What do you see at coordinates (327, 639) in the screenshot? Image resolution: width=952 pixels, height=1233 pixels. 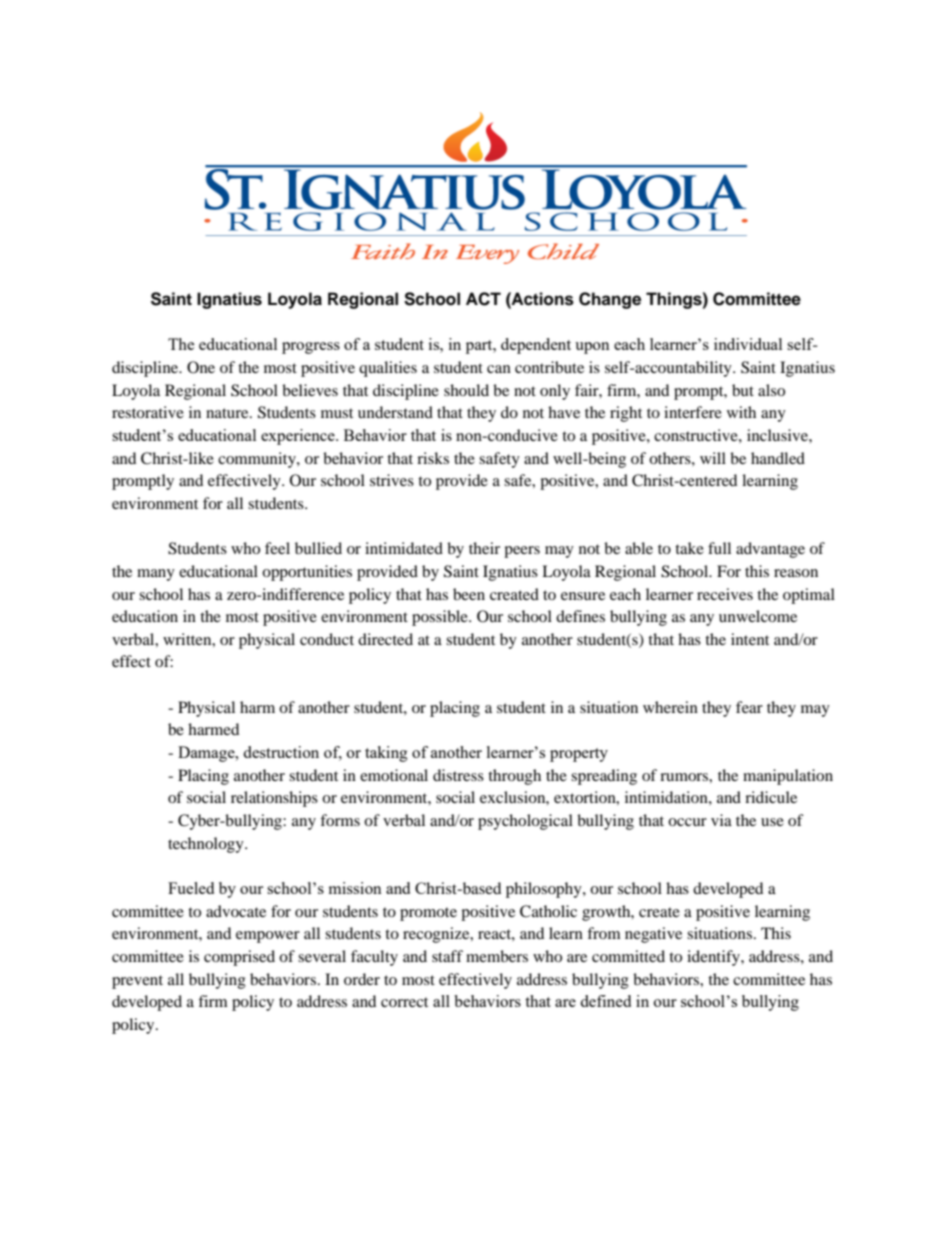 I see `conduct` at bounding box center [327, 639].
